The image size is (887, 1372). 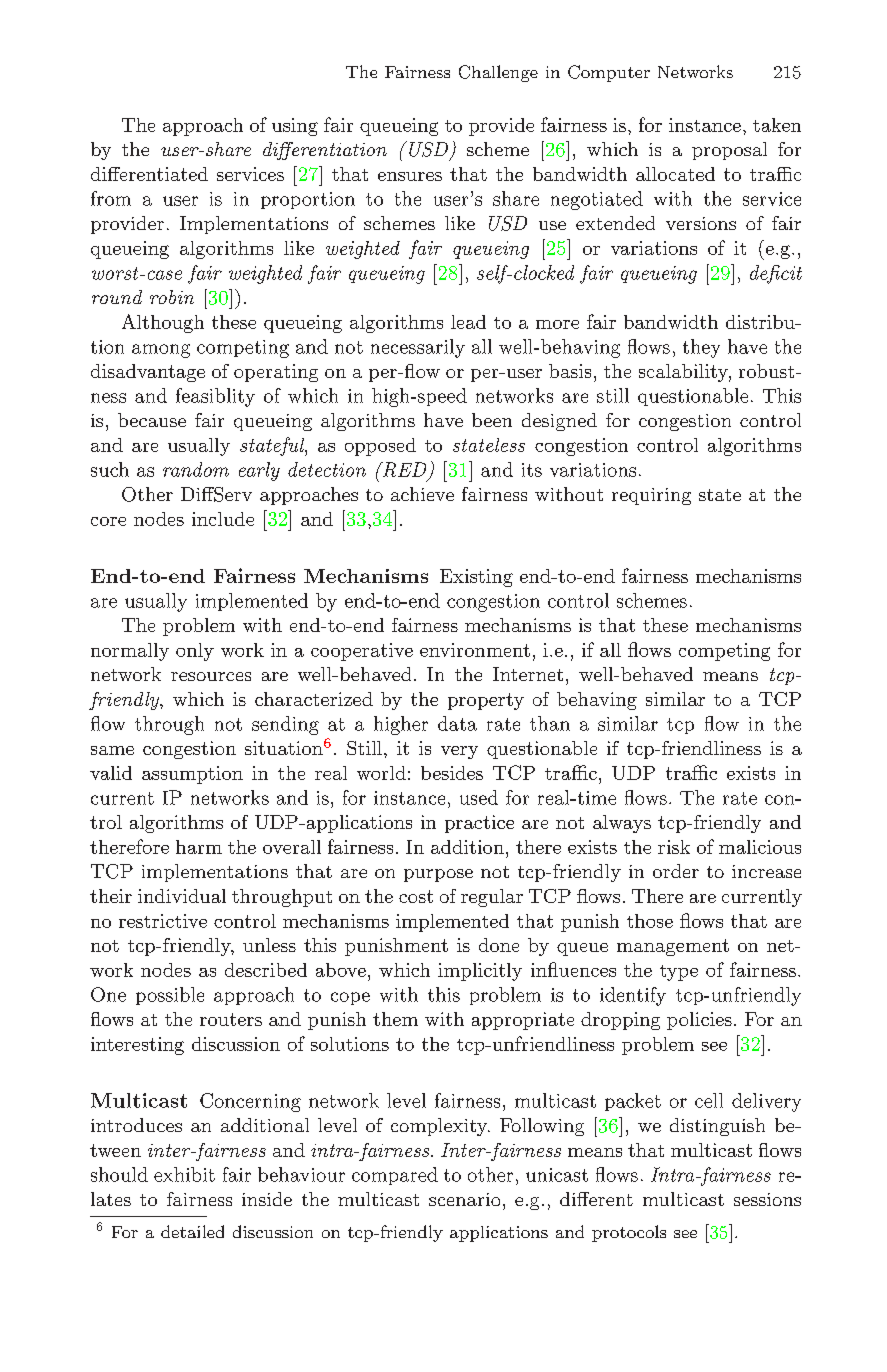 What do you see at coordinates (498, 73) in the screenshot?
I see `Challenge` at bounding box center [498, 73].
